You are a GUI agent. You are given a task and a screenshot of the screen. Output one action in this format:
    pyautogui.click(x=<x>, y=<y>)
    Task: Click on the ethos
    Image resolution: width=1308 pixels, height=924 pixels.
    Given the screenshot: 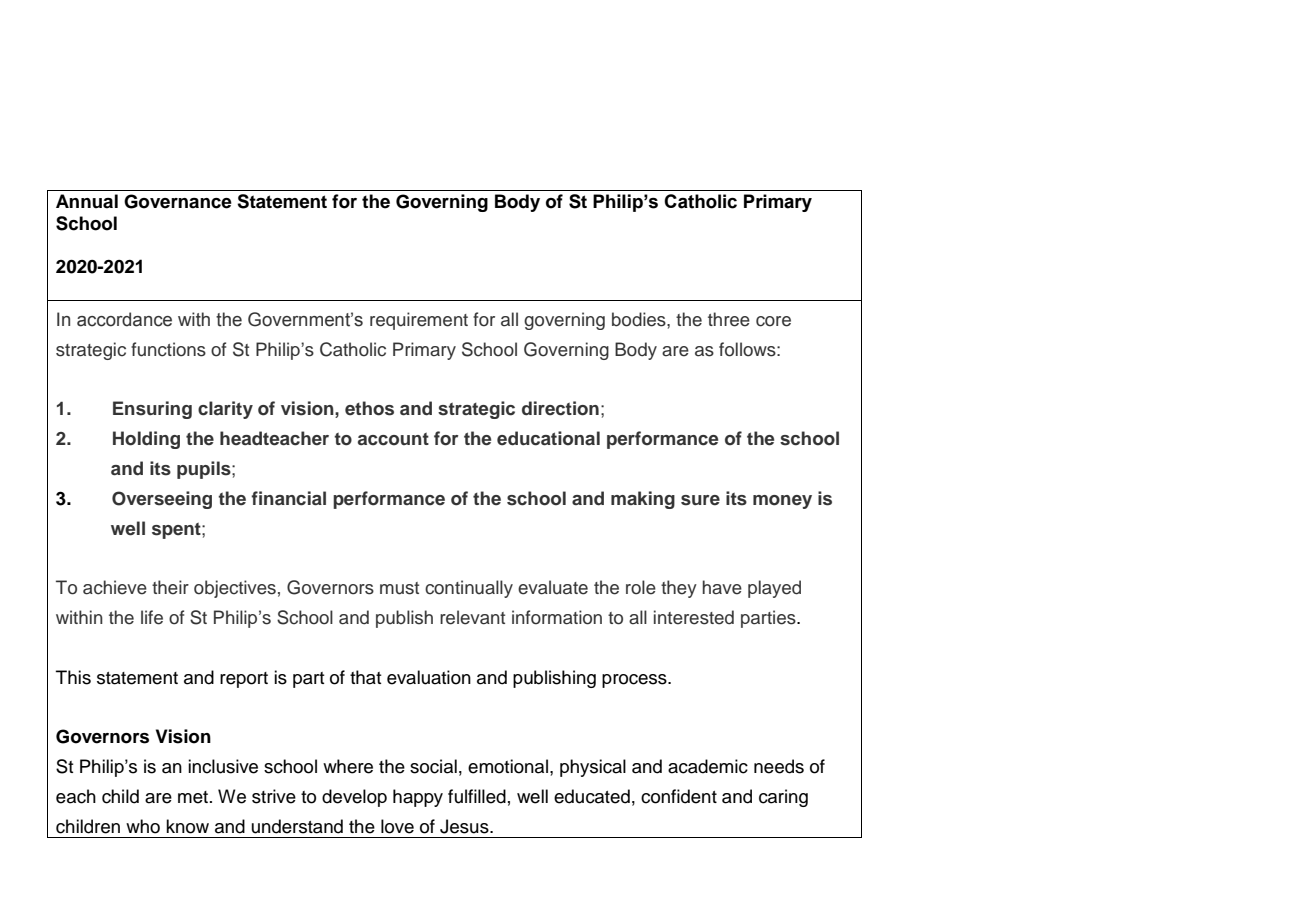 What is the action you would take?
    pyautogui.click(x=369, y=408)
